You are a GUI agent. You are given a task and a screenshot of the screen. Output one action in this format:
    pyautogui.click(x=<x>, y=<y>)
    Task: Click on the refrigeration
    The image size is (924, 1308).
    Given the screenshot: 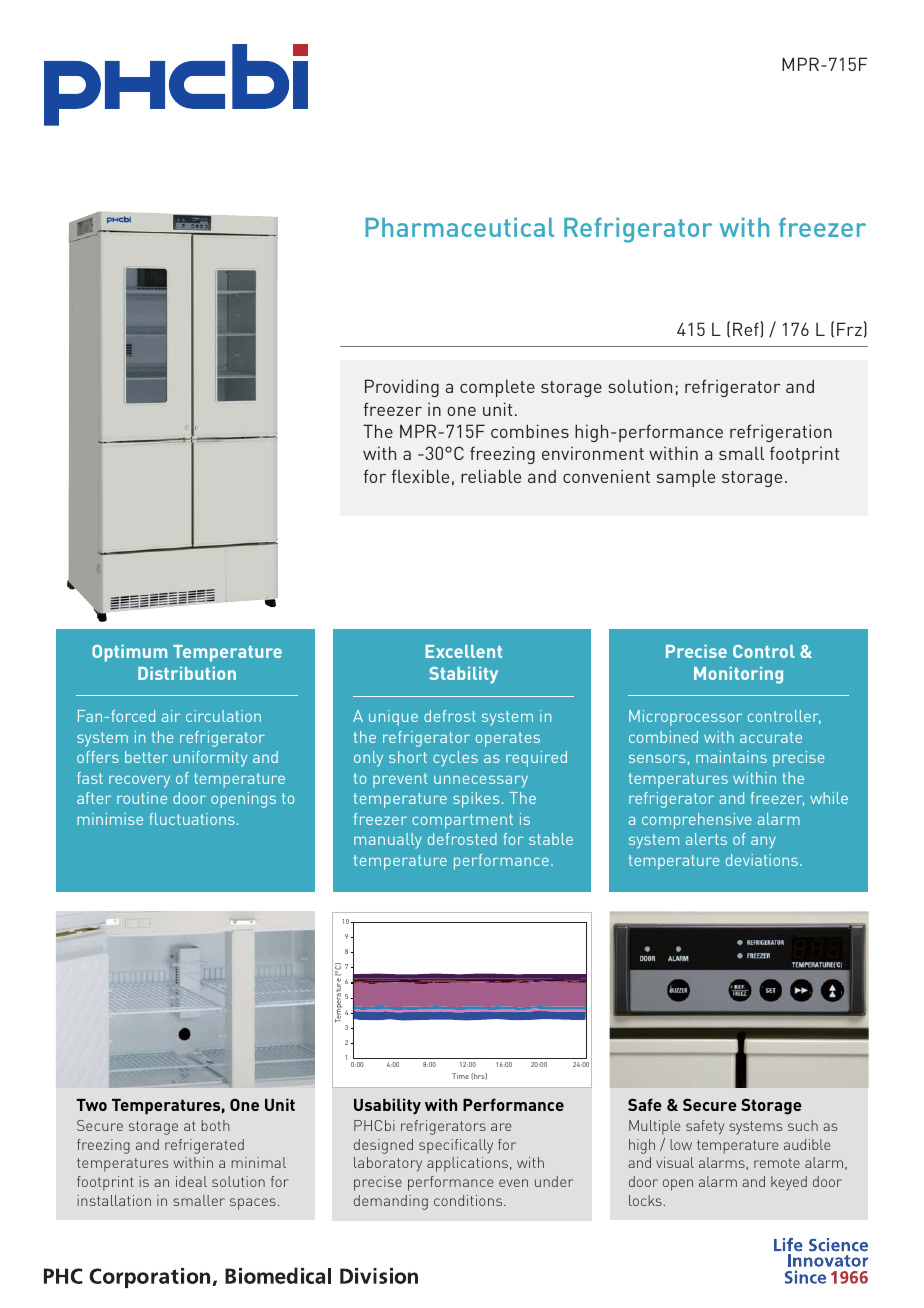 What is the action you would take?
    pyautogui.click(x=781, y=433)
